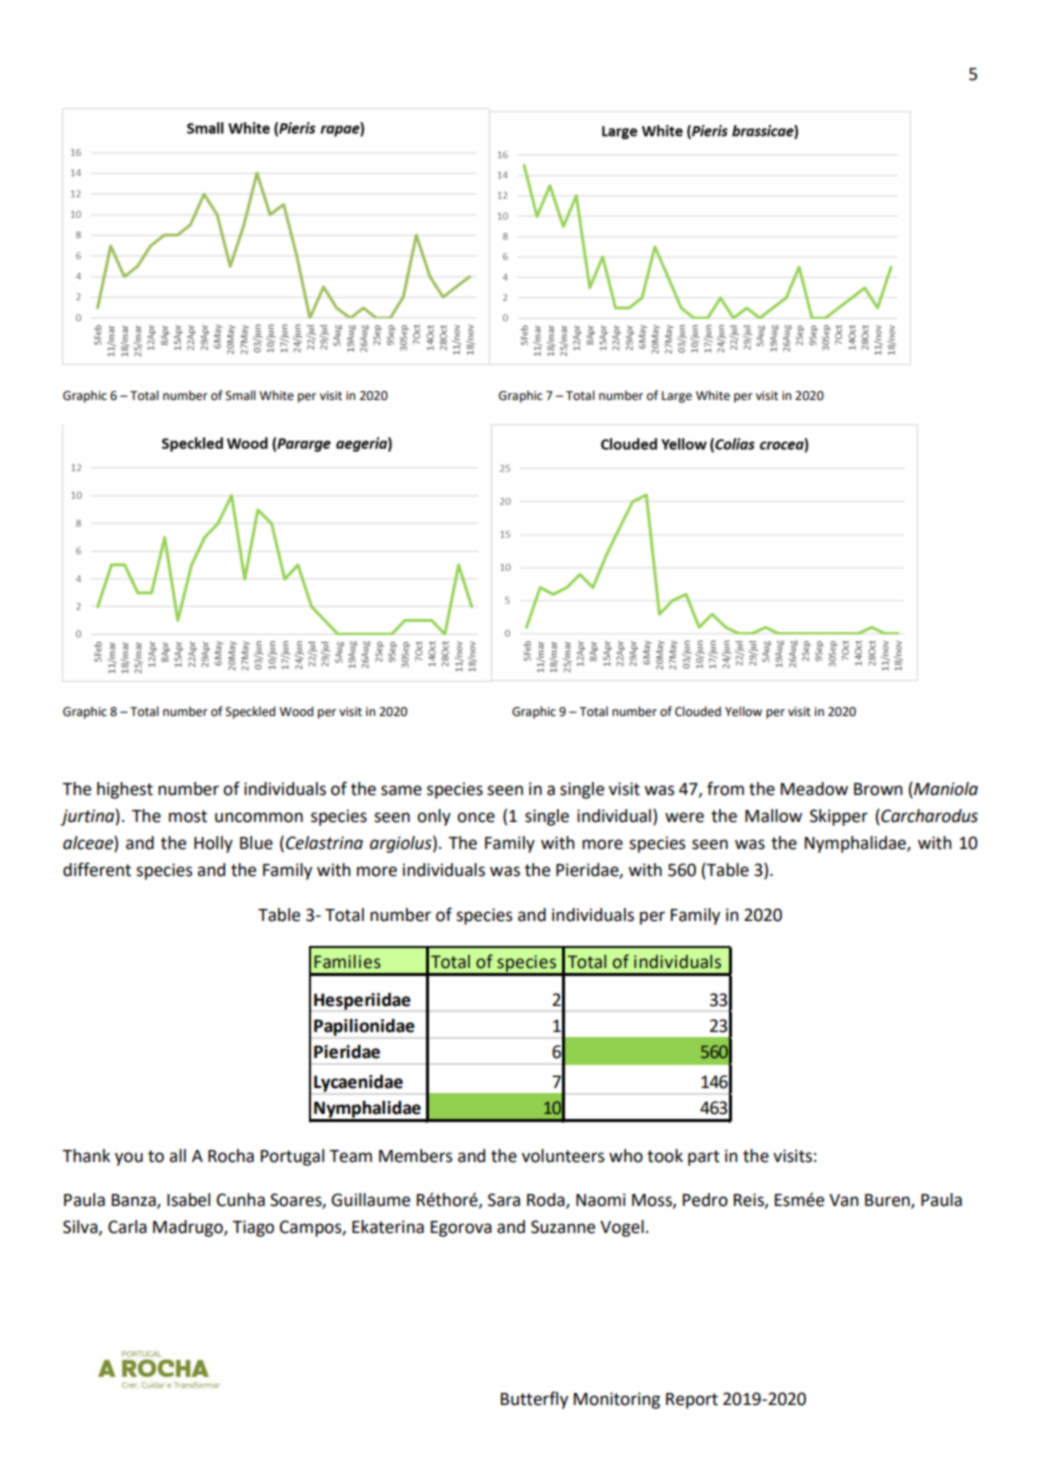  What do you see at coordinates (704, 1158) in the page?
I see `part` at bounding box center [704, 1158].
